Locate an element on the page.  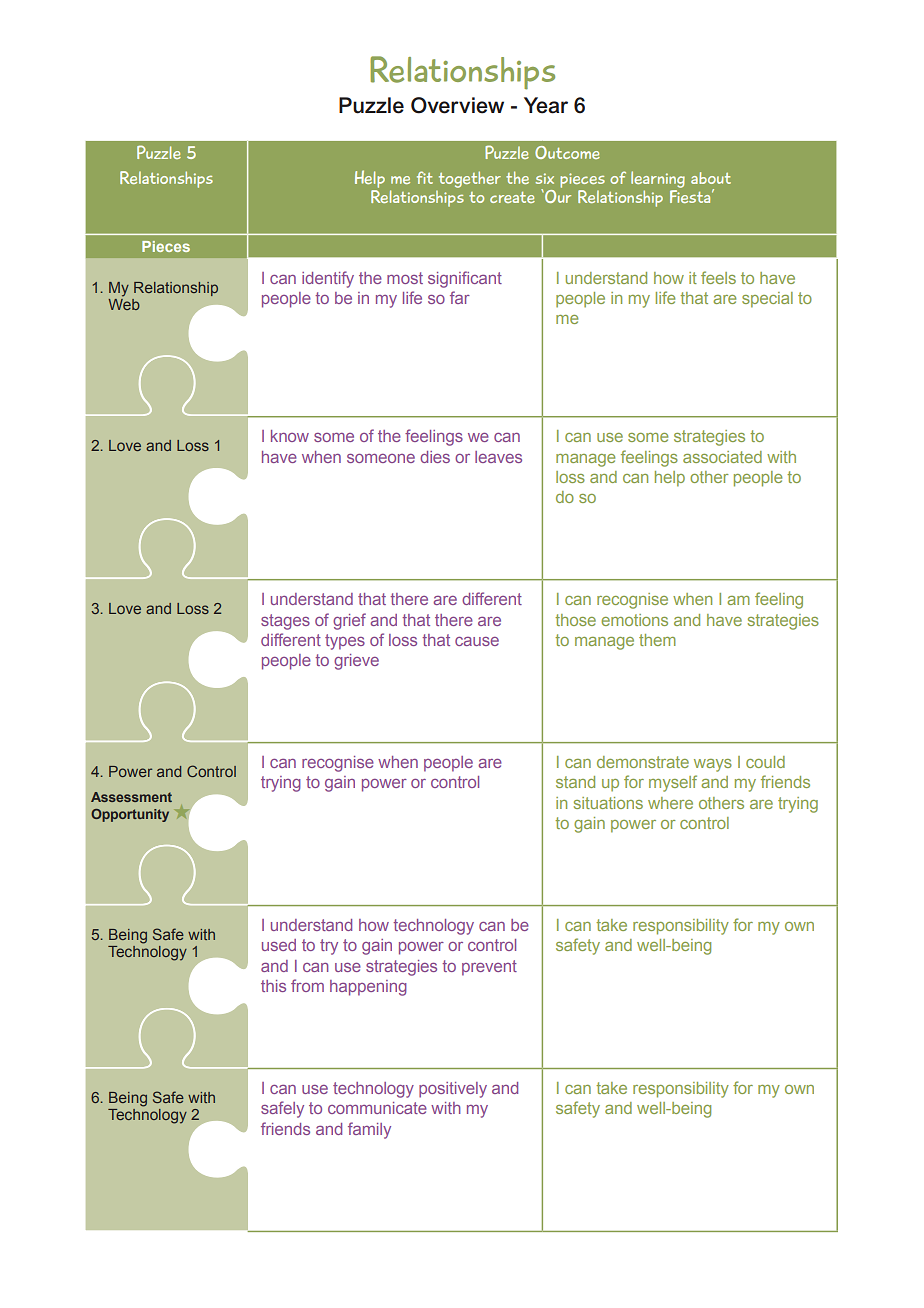
about is located at coordinates (711, 178).
